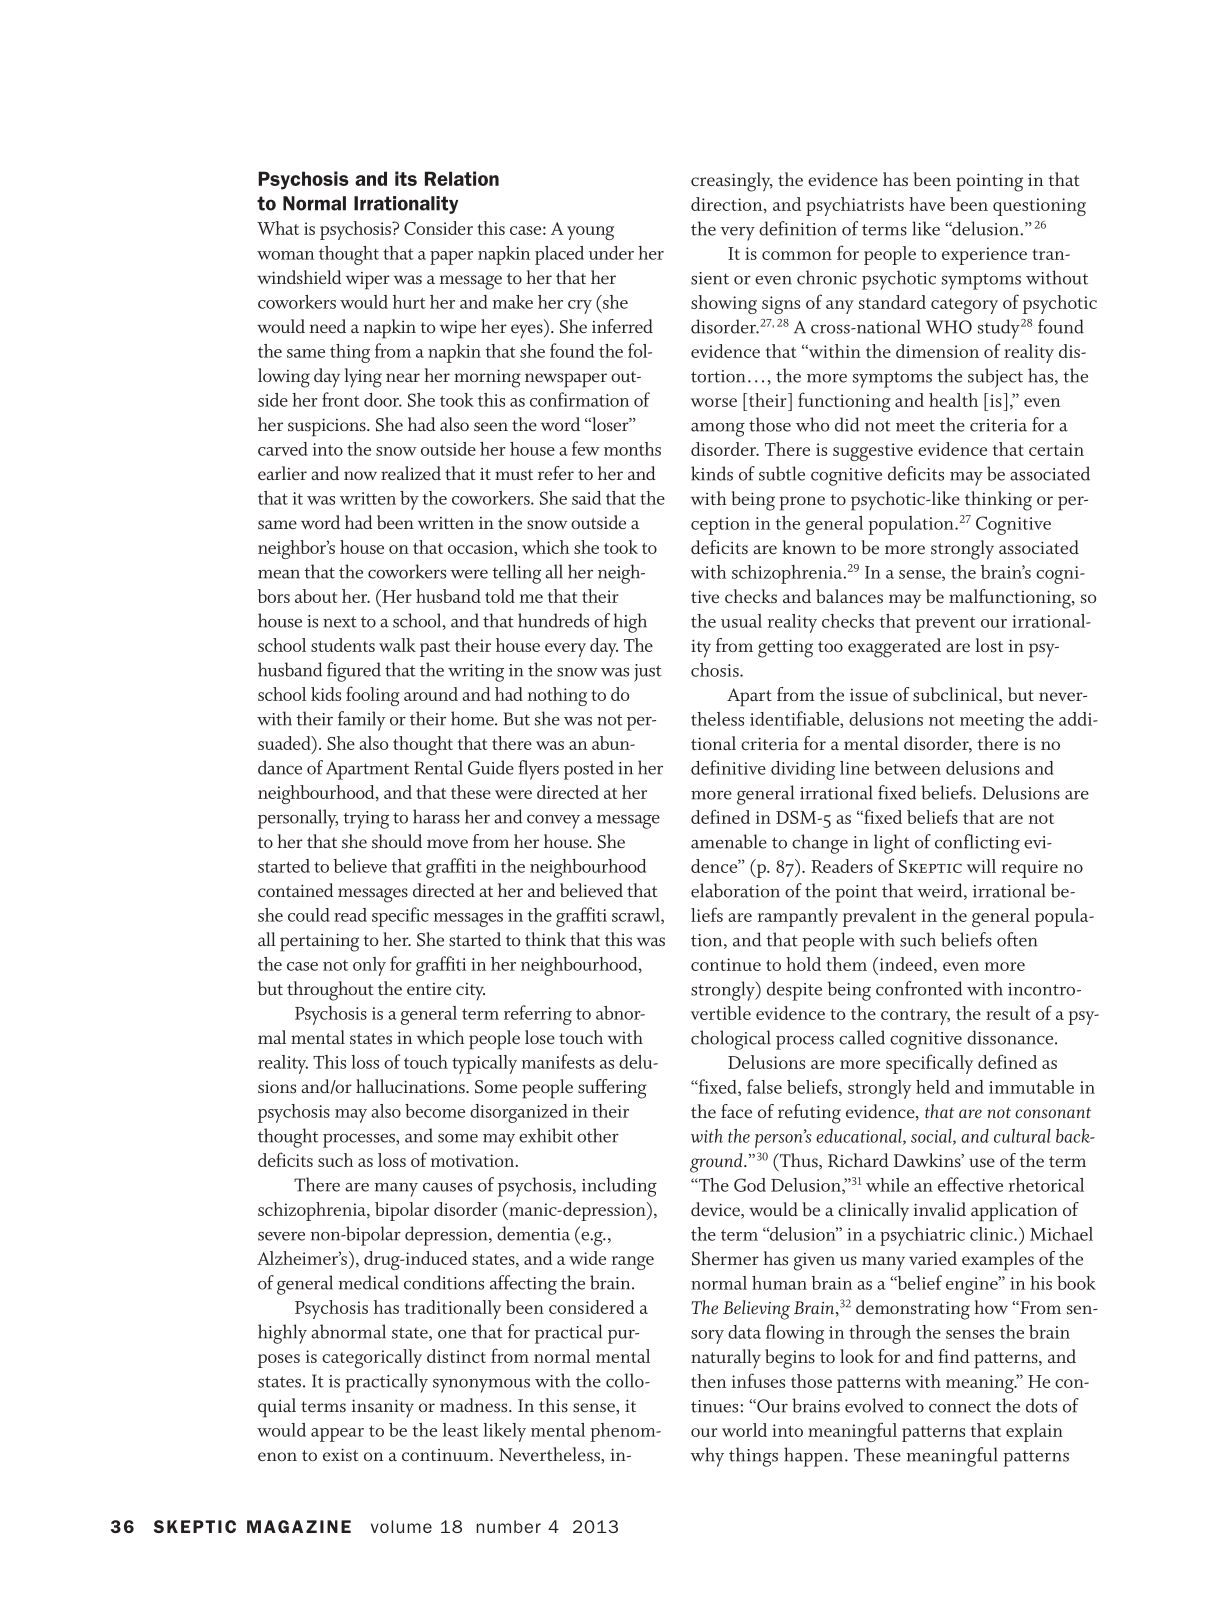  I want to click on exist, so click(341, 1455).
